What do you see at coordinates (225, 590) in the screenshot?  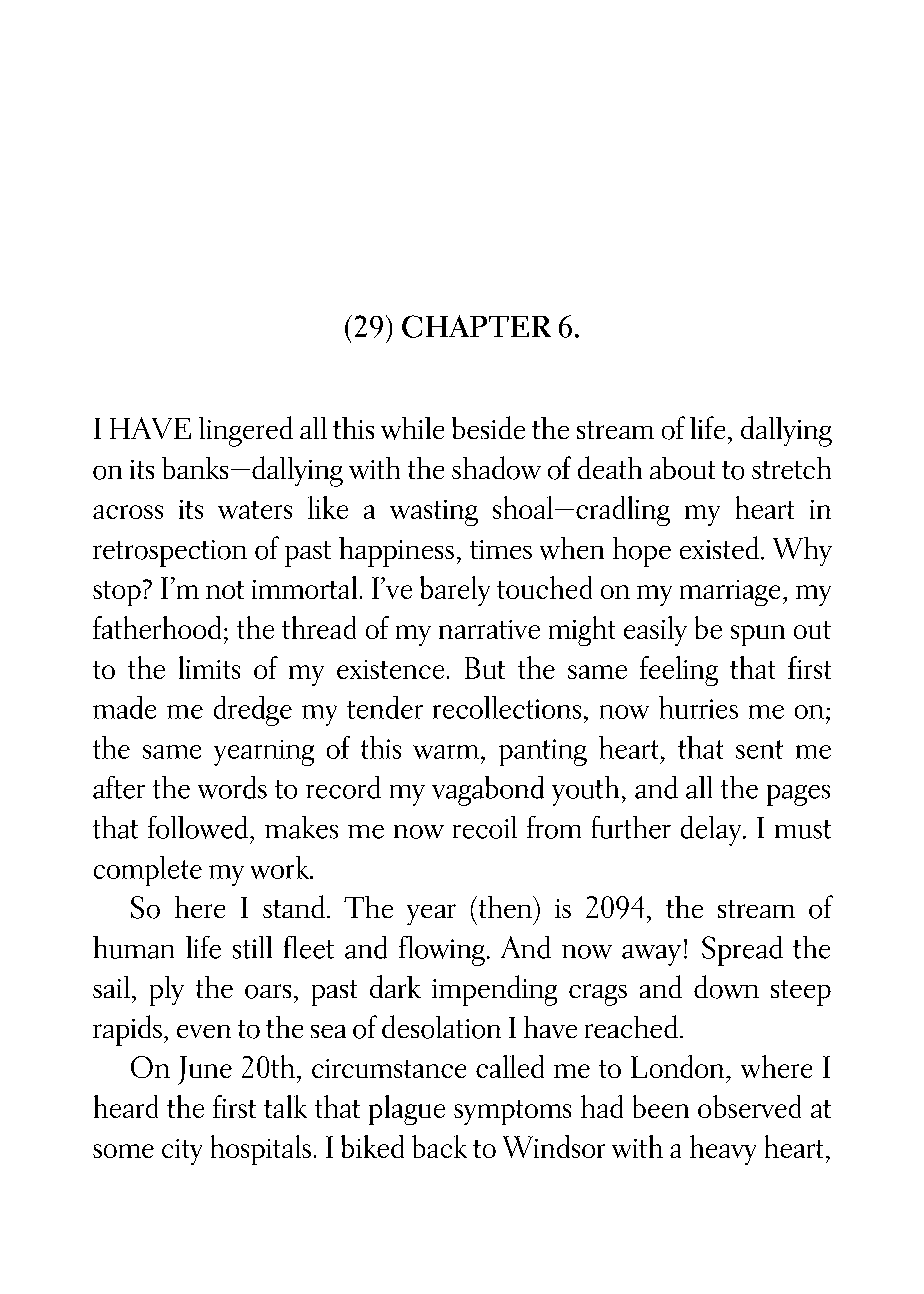 I see `not` at bounding box center [225, 590].
